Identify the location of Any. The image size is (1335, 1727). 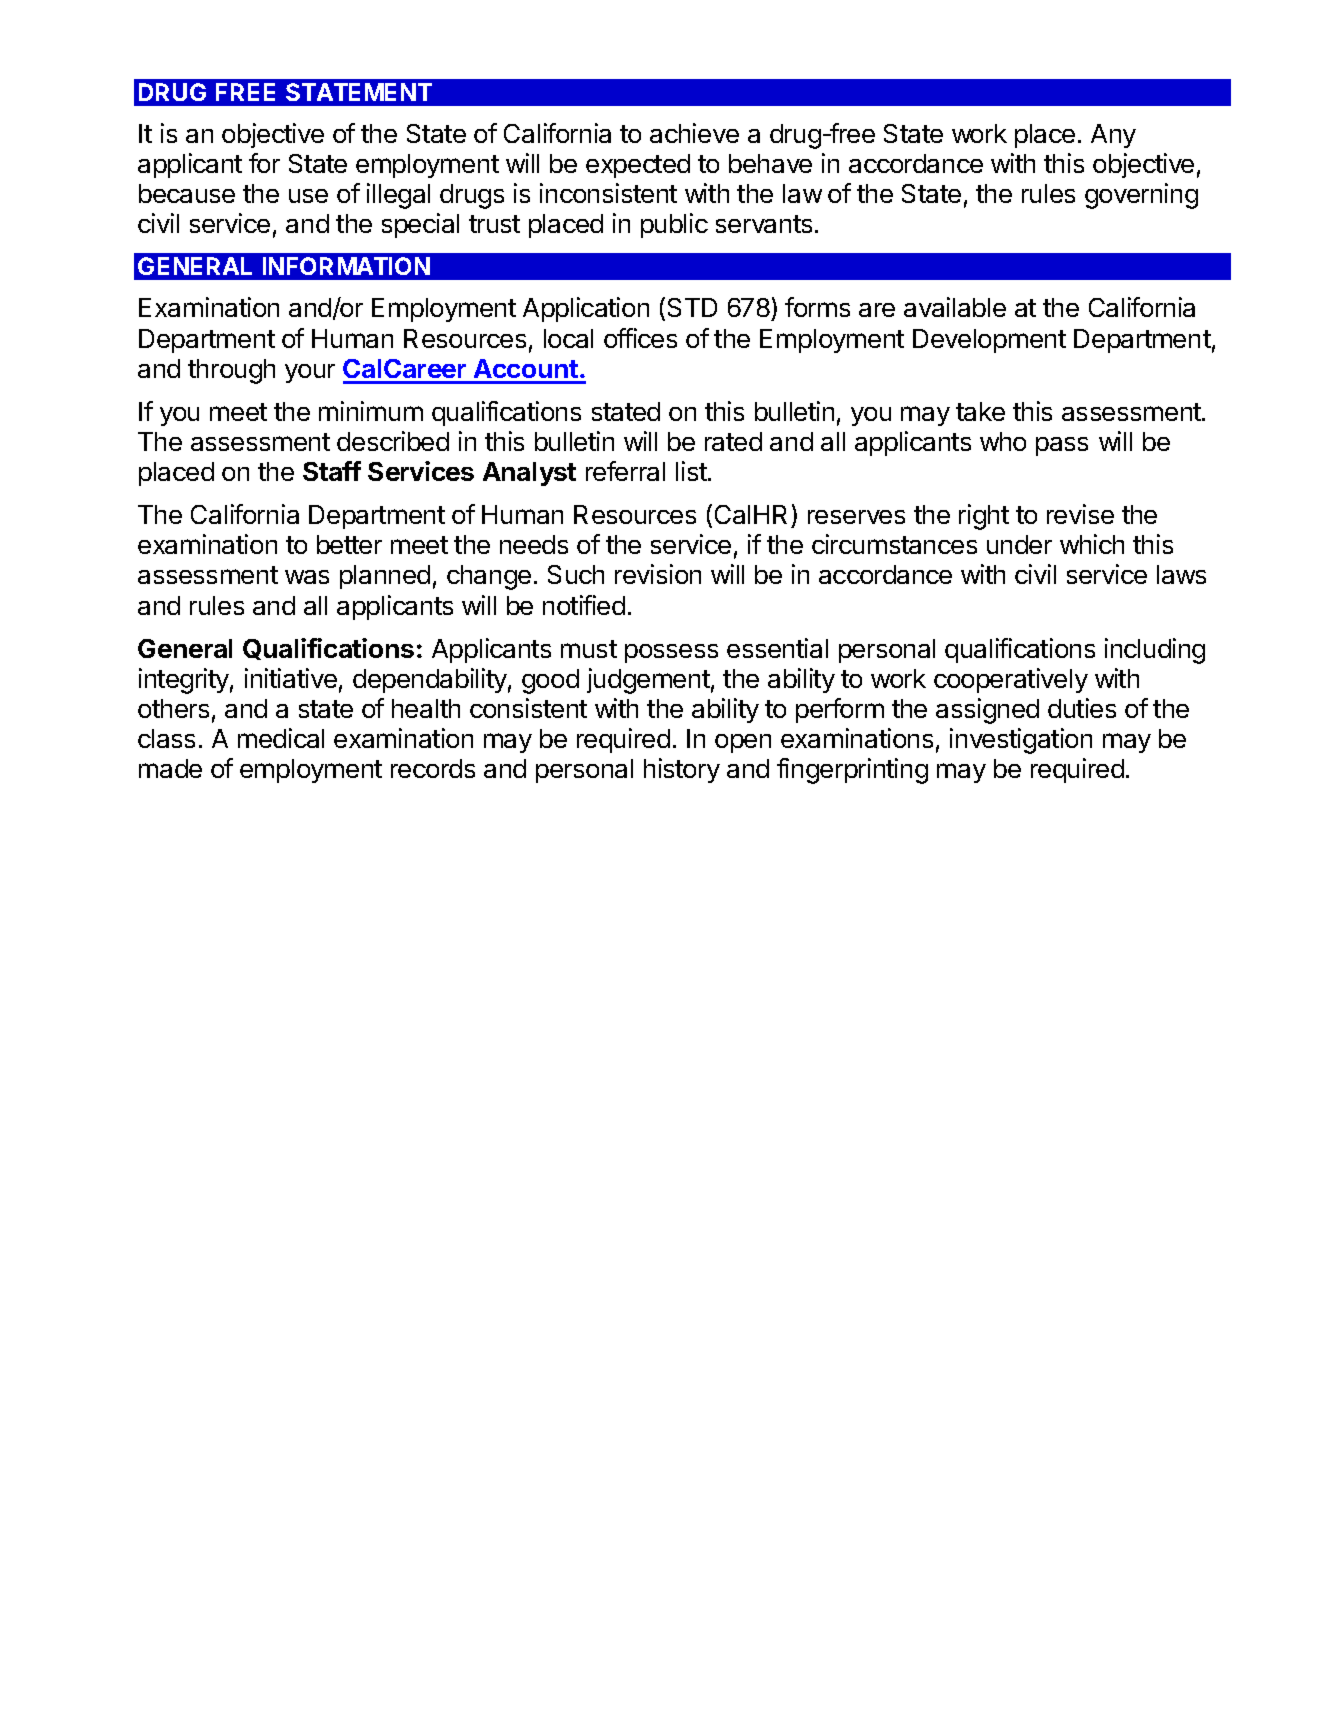
(1113, 136).
